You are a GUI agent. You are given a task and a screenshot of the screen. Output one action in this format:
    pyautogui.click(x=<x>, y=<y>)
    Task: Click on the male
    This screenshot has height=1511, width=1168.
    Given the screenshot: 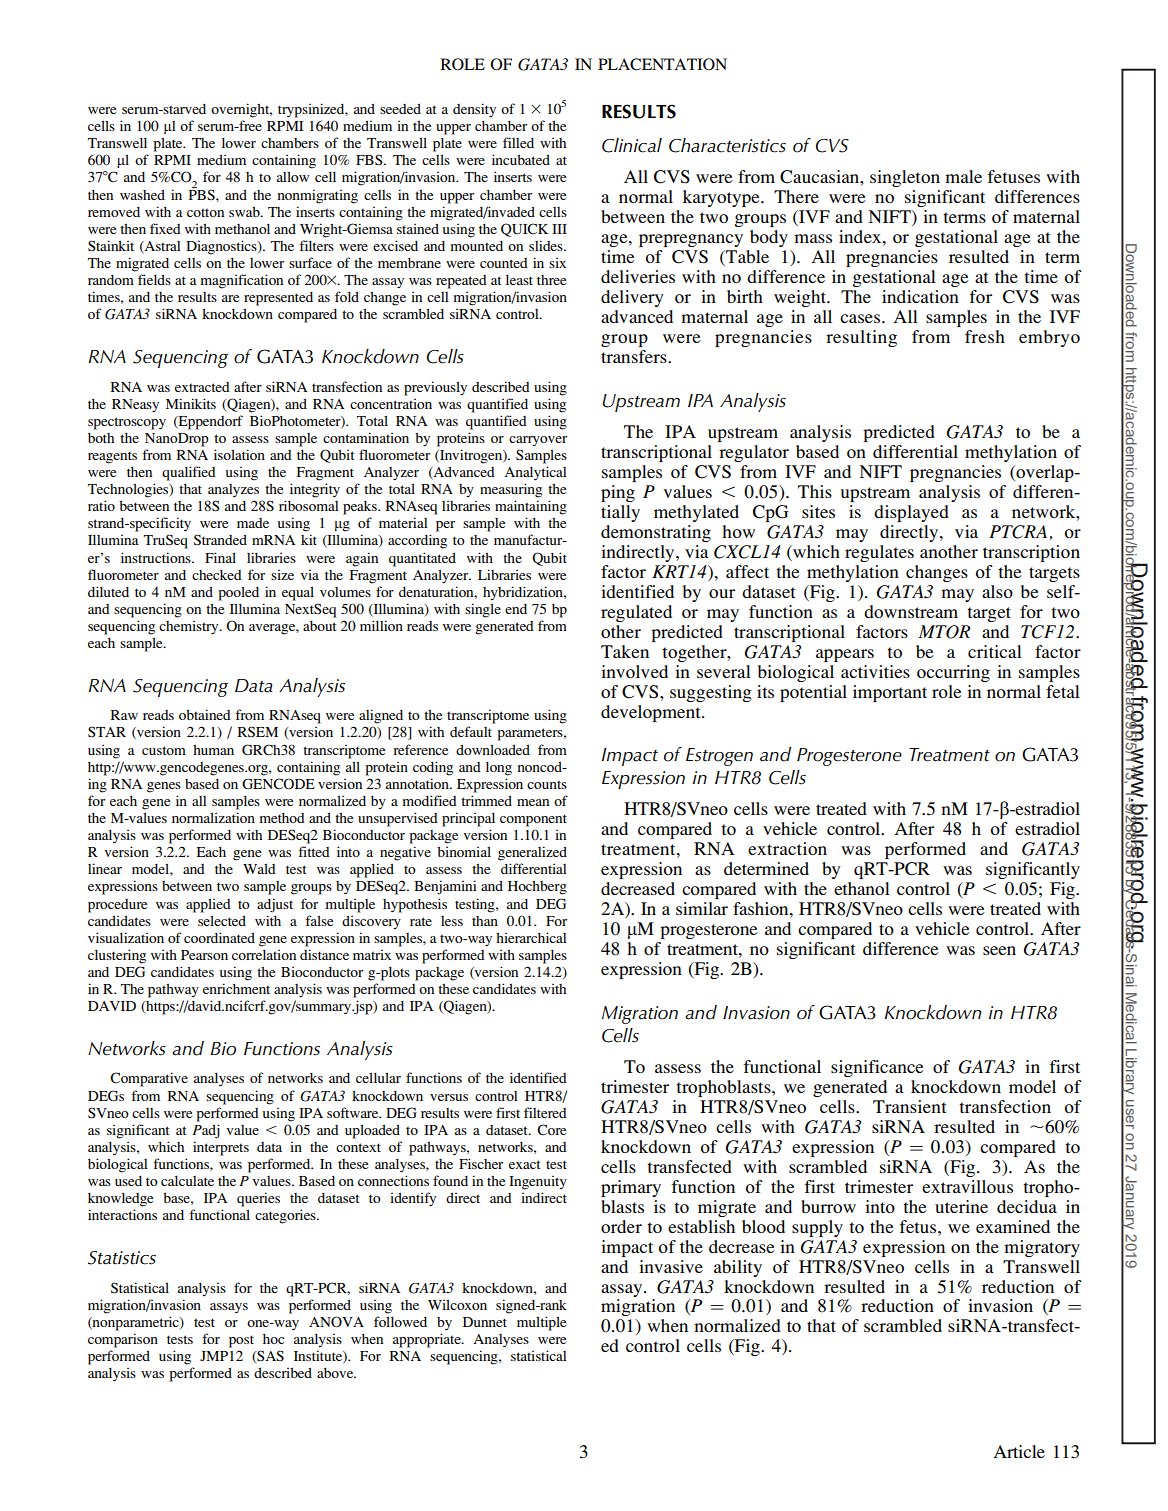 What is the action you would take?
    pyautogui.click(x=963, y=176)
